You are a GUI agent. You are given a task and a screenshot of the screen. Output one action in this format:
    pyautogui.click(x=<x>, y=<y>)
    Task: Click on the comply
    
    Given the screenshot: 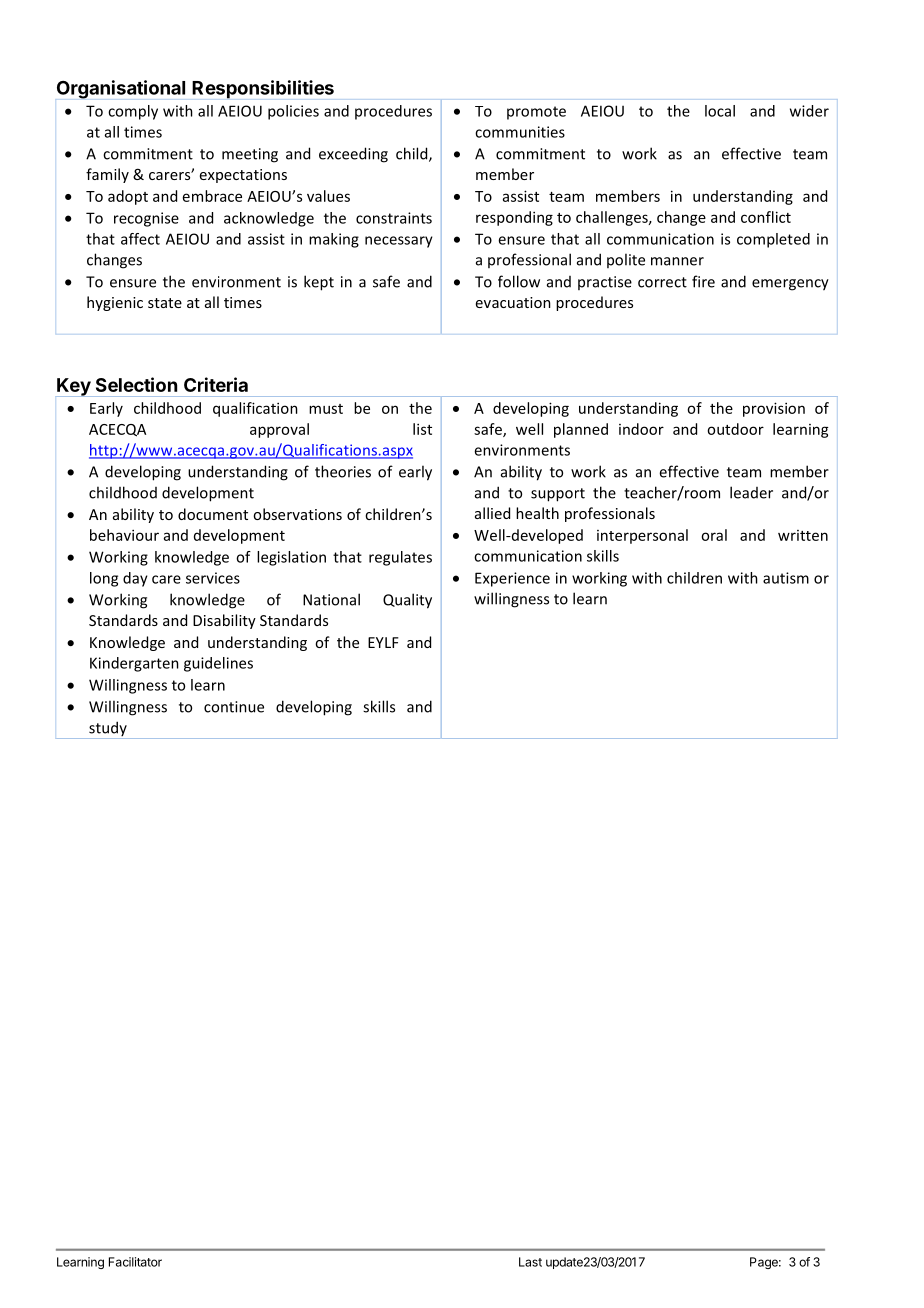 What is the action you would take?
    pyautogui.click(x=133, y=112)
